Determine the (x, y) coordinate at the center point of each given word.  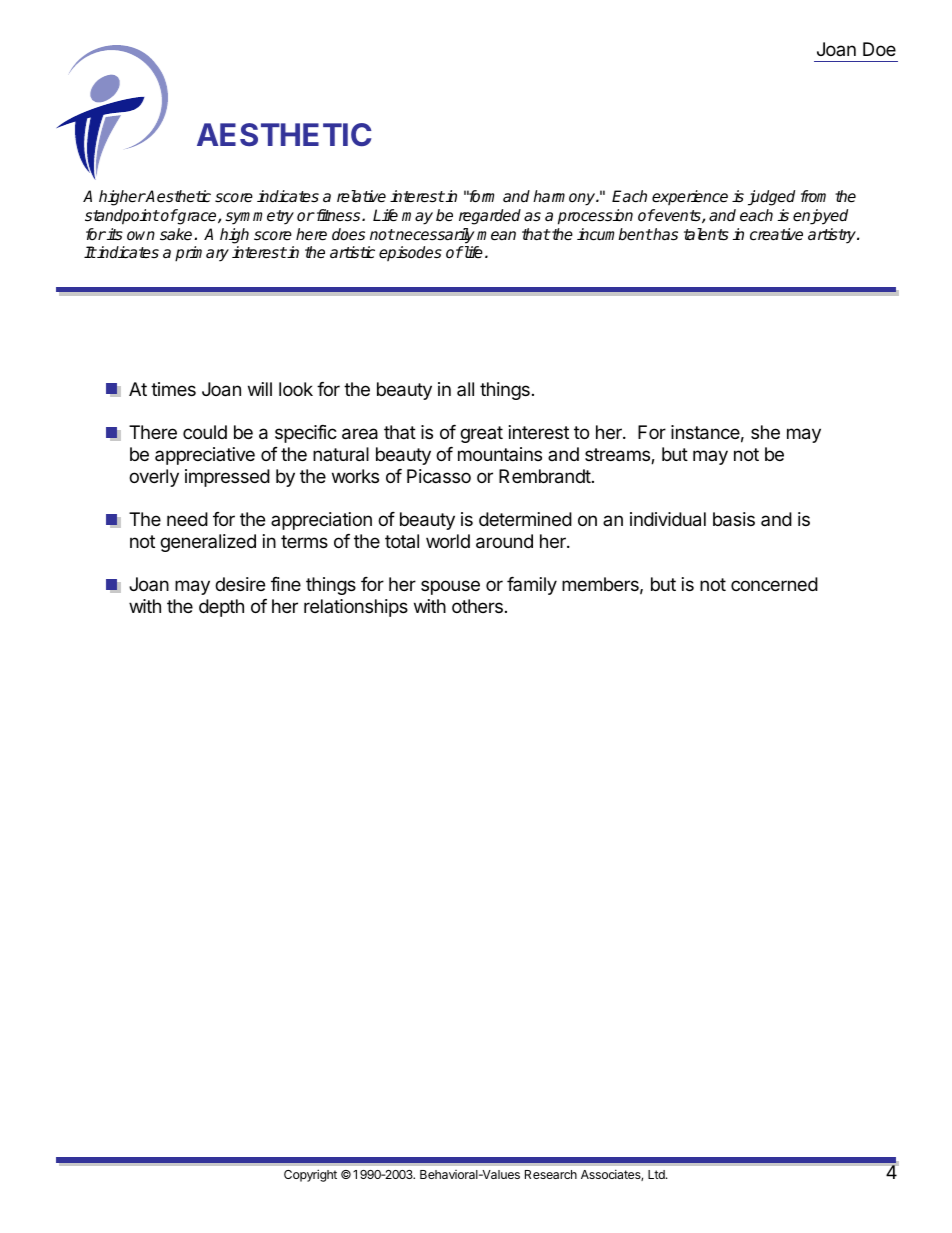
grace (197, 218)
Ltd (657, 1174)
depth (221, 608)
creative (776, 234)
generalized (208, 543)
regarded (490, 217)
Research (551, 1174)
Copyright (310, 1175)
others (477, 606)
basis (734, 519)
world (448, 541)
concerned (774, 584)
